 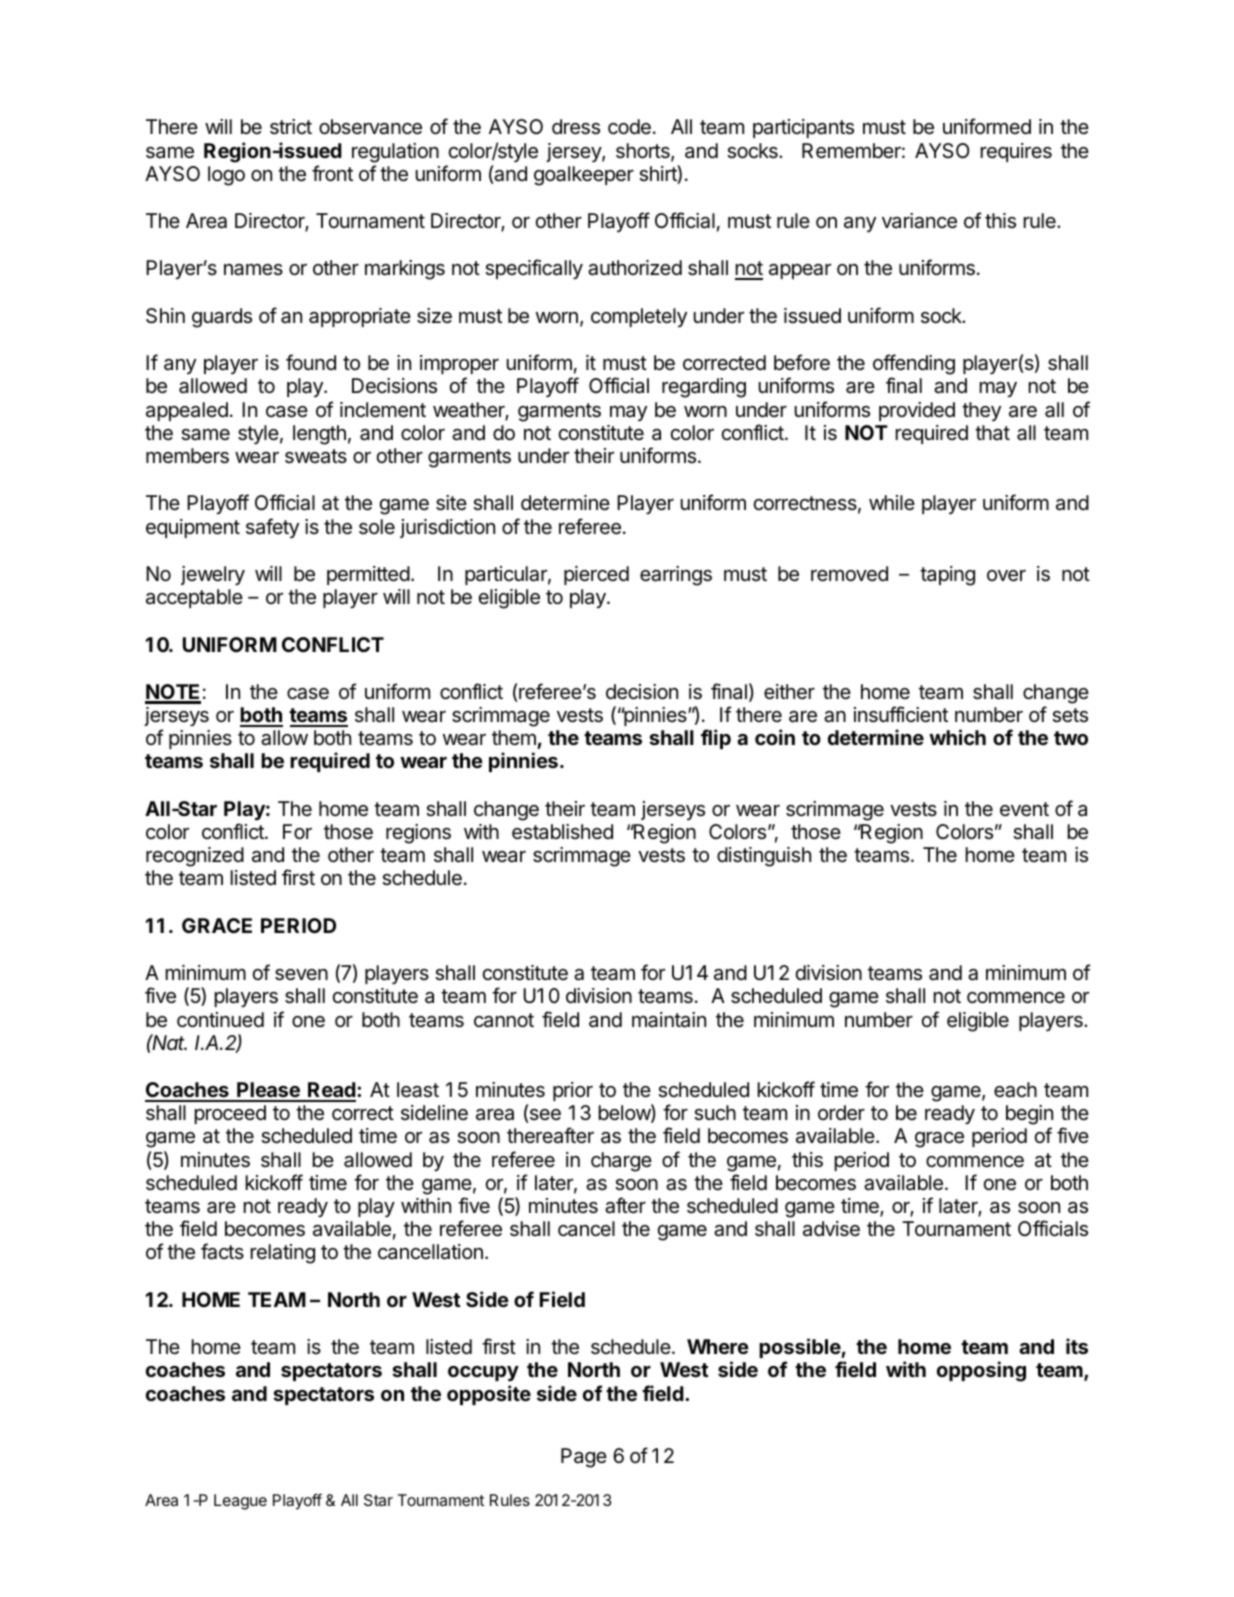 I want to click on League, so click(x=240, y=1502).
